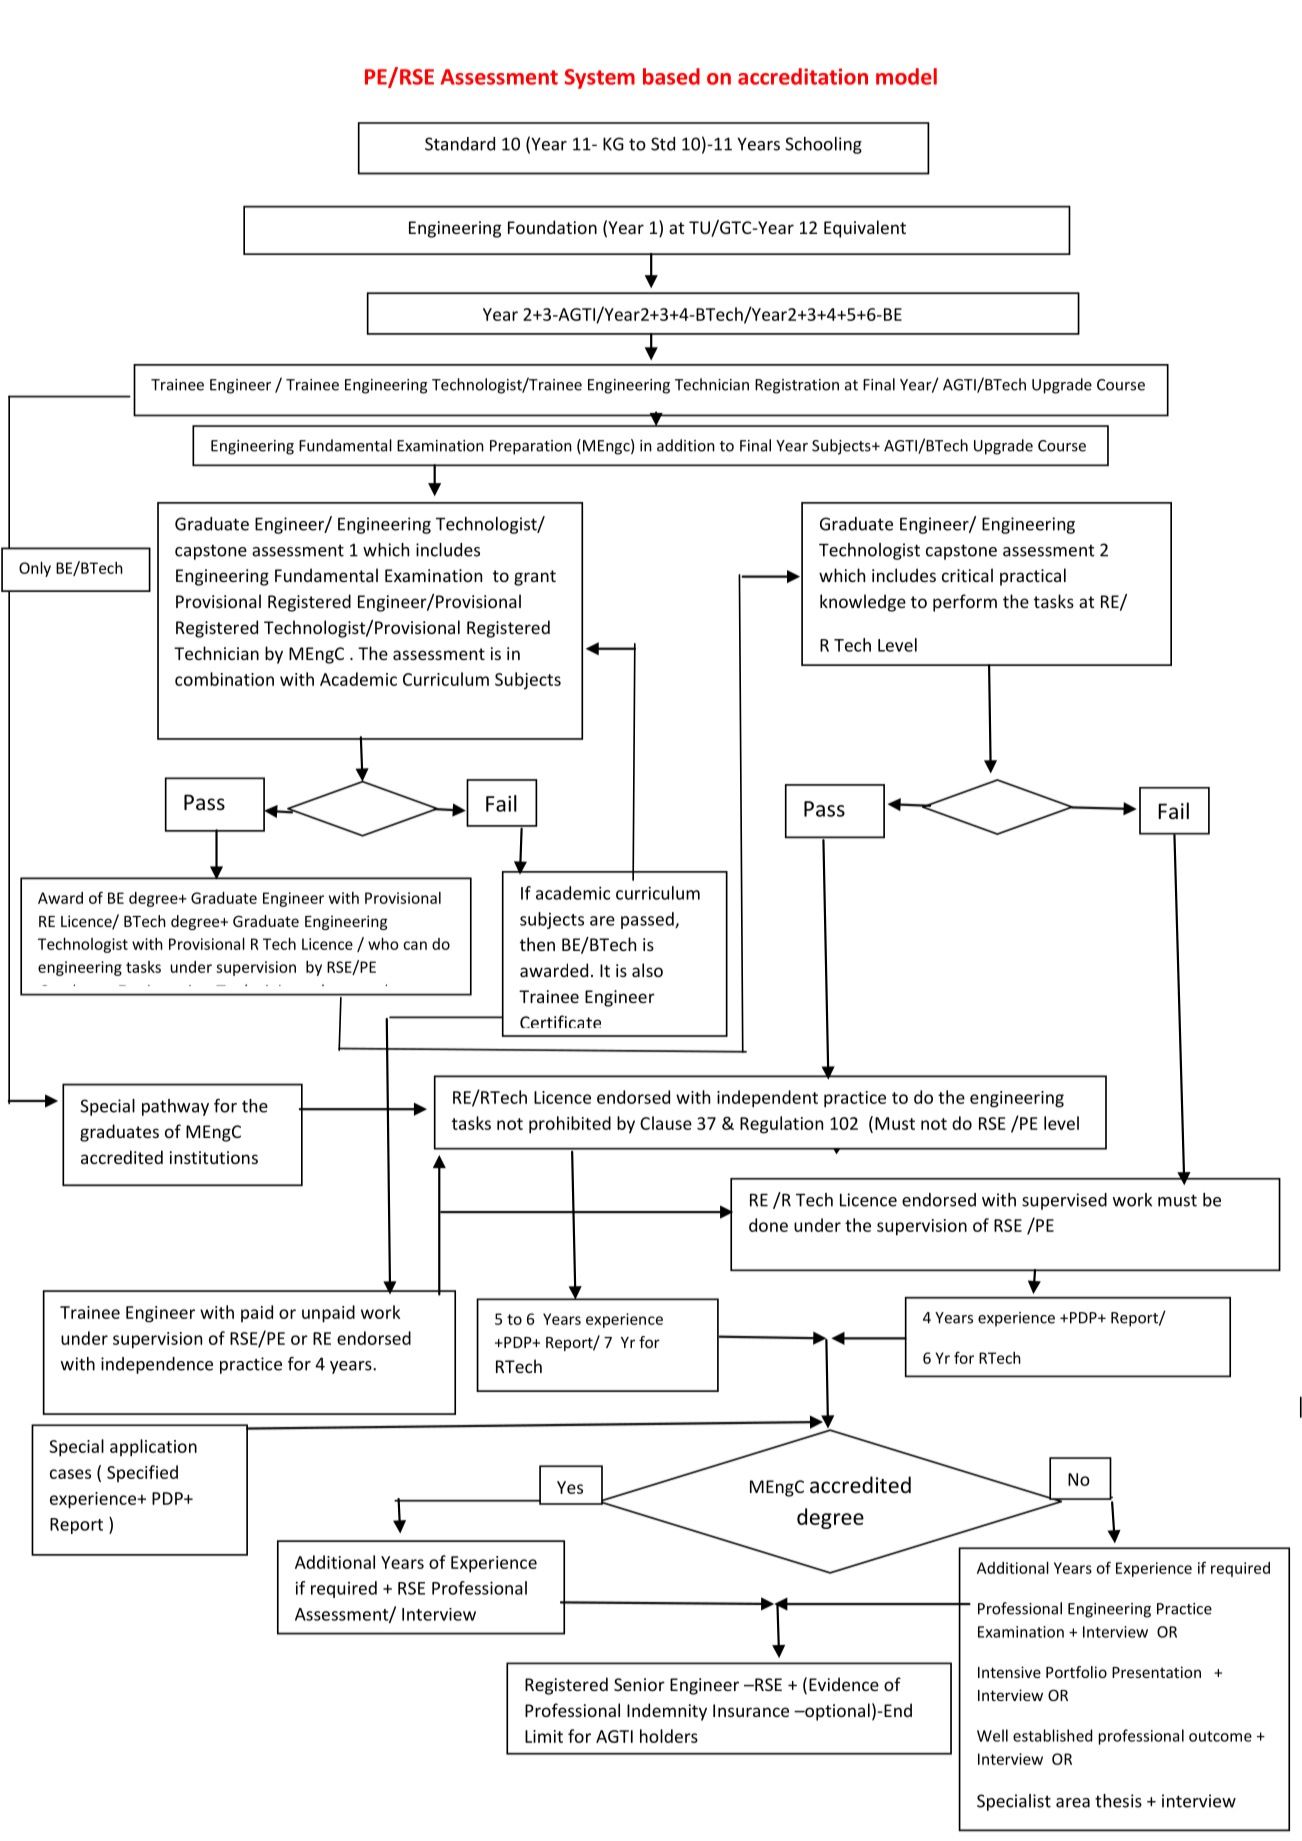  What do you see at coordinates (669, 1736) in the screenshot?
I see `holders` at bounding box center [669, 1736].
